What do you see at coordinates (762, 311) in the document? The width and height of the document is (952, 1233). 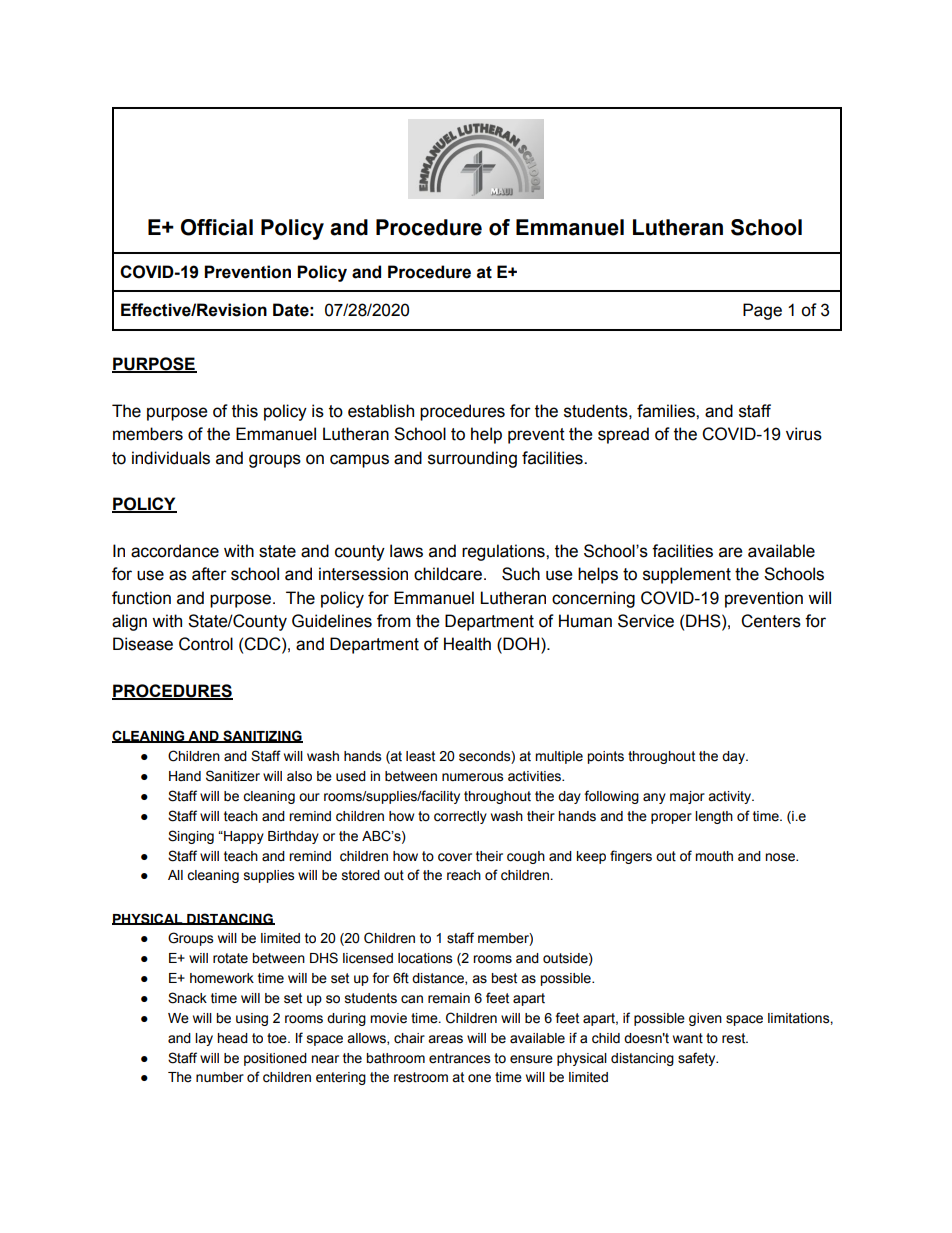 I see `Page` at bounding box center [762, 311].
